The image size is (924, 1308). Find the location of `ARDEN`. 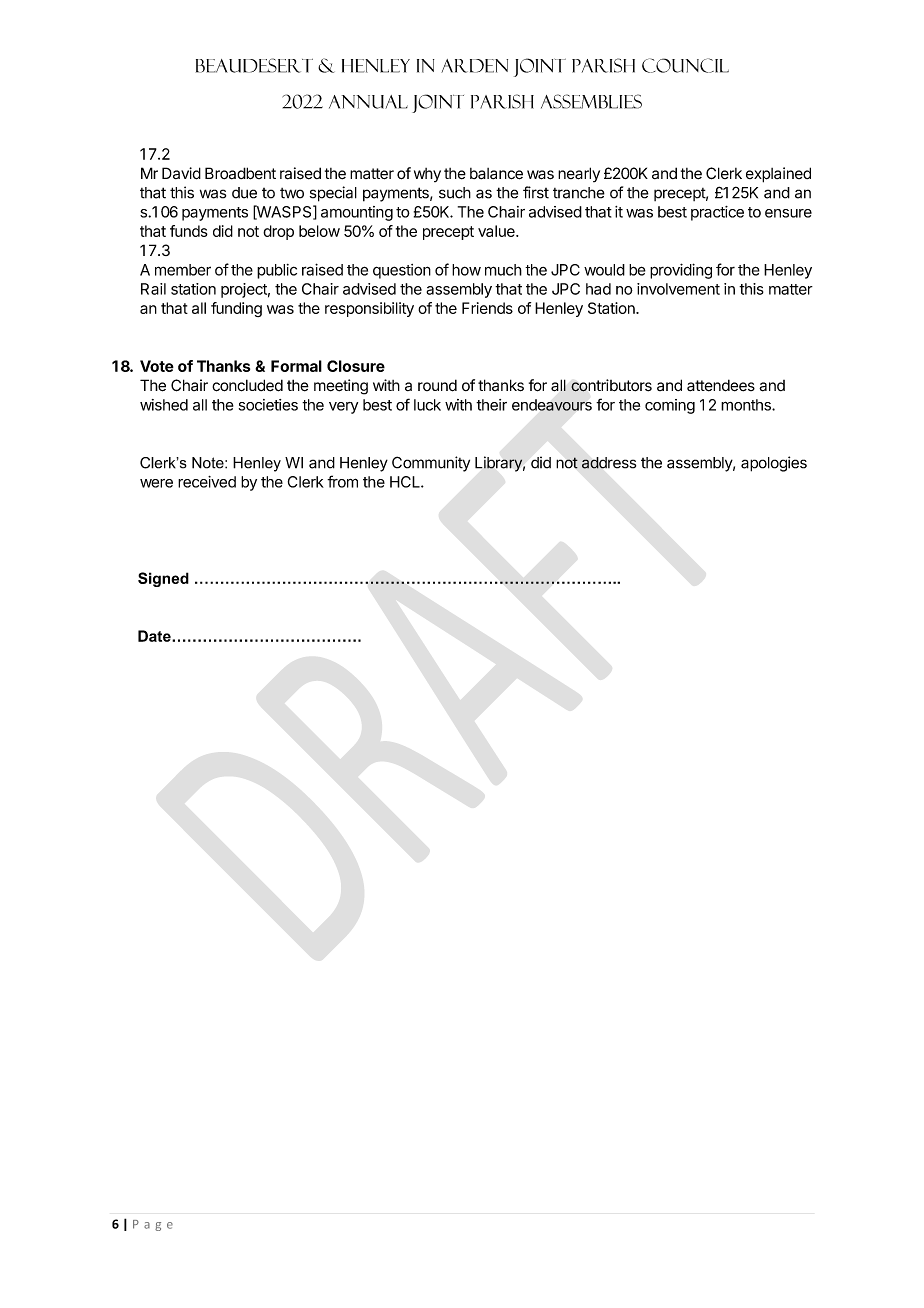

ARDEN is located at coordinates (474, 66).
